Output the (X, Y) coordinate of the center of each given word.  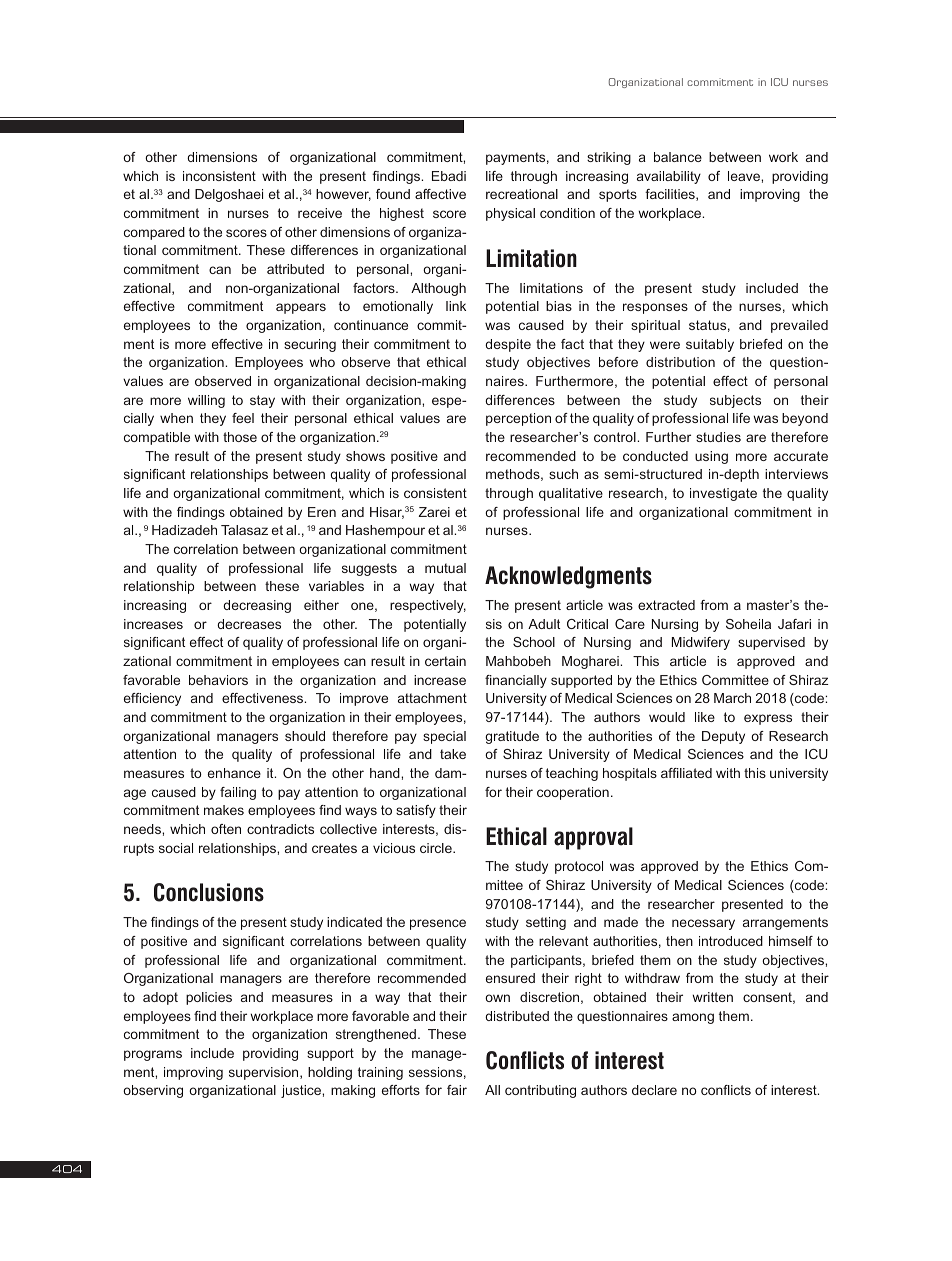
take (453, 754)
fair (457, 1090)
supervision (265, 1073)
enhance (234, 773)
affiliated (686, 773)
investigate (723, 494)
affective (440, 194)
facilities (671, 195)
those (240, 437)
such (563, 474)
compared (154, 233)
